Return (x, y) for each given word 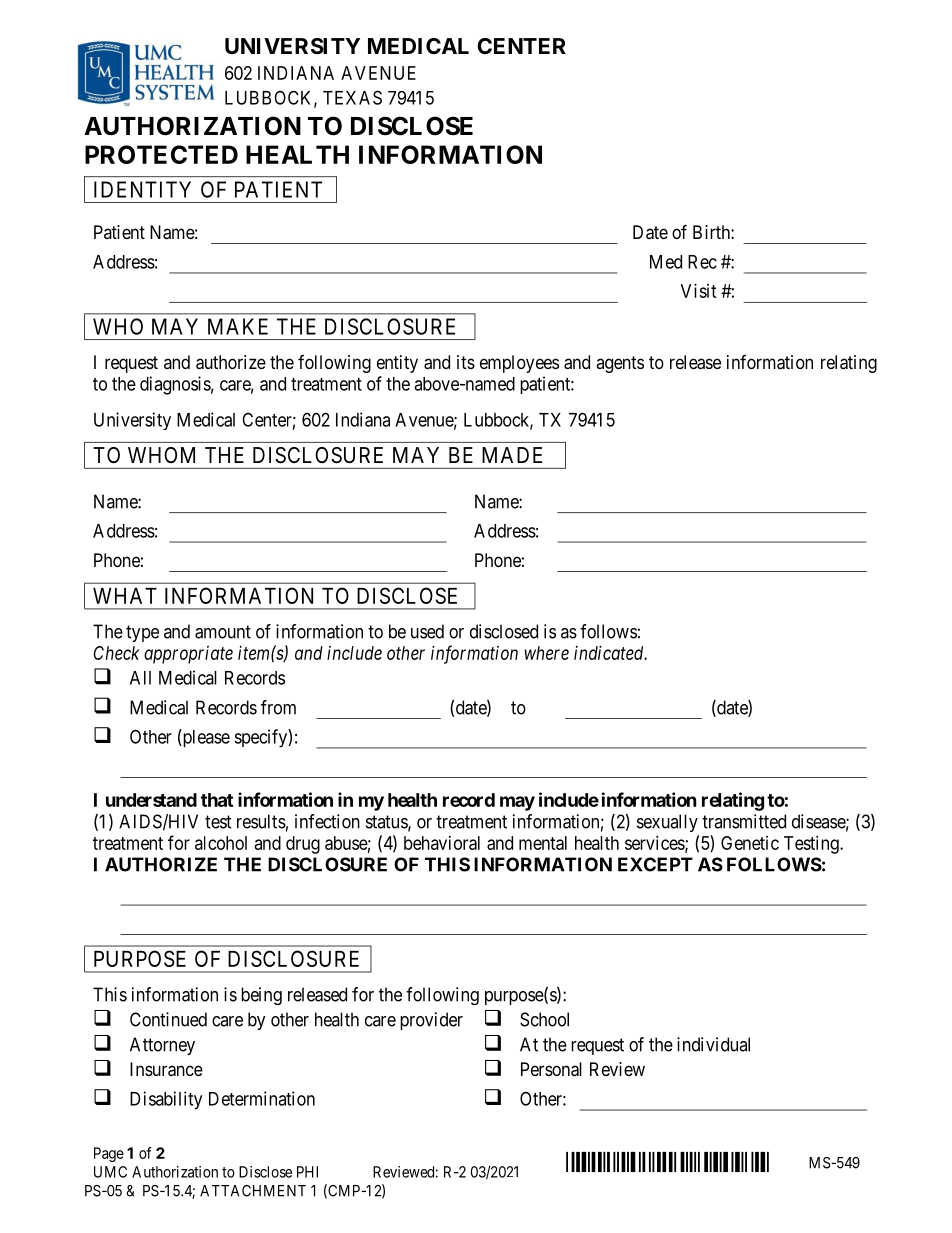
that (217, 800)
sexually (667, 823)
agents (620, 364)
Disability (166, 1100)
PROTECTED (161, 154)
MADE (512, 455)
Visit (699, 291)
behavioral (442, 843)
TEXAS (352, 97)
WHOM (161, 455)
